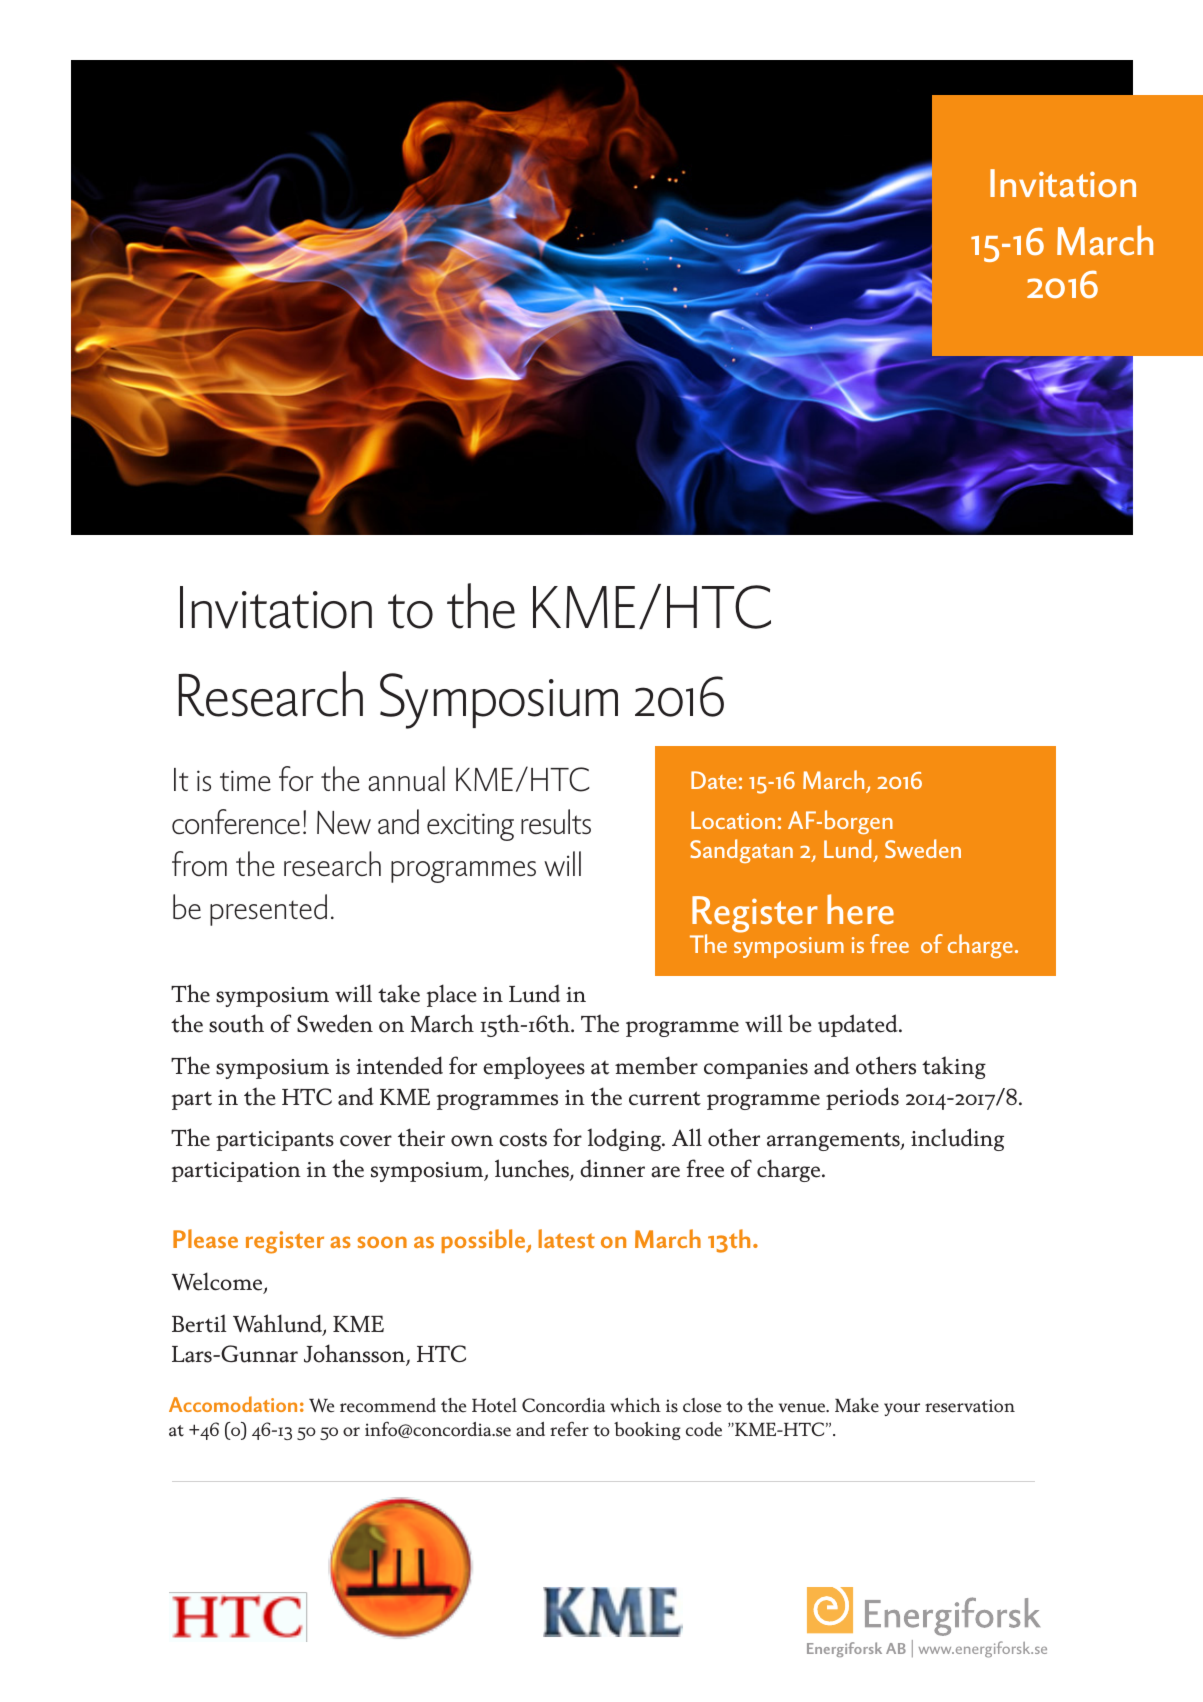 This document has height=1702, width=1203. I want to click on arrangements, so click(834, 1141).
